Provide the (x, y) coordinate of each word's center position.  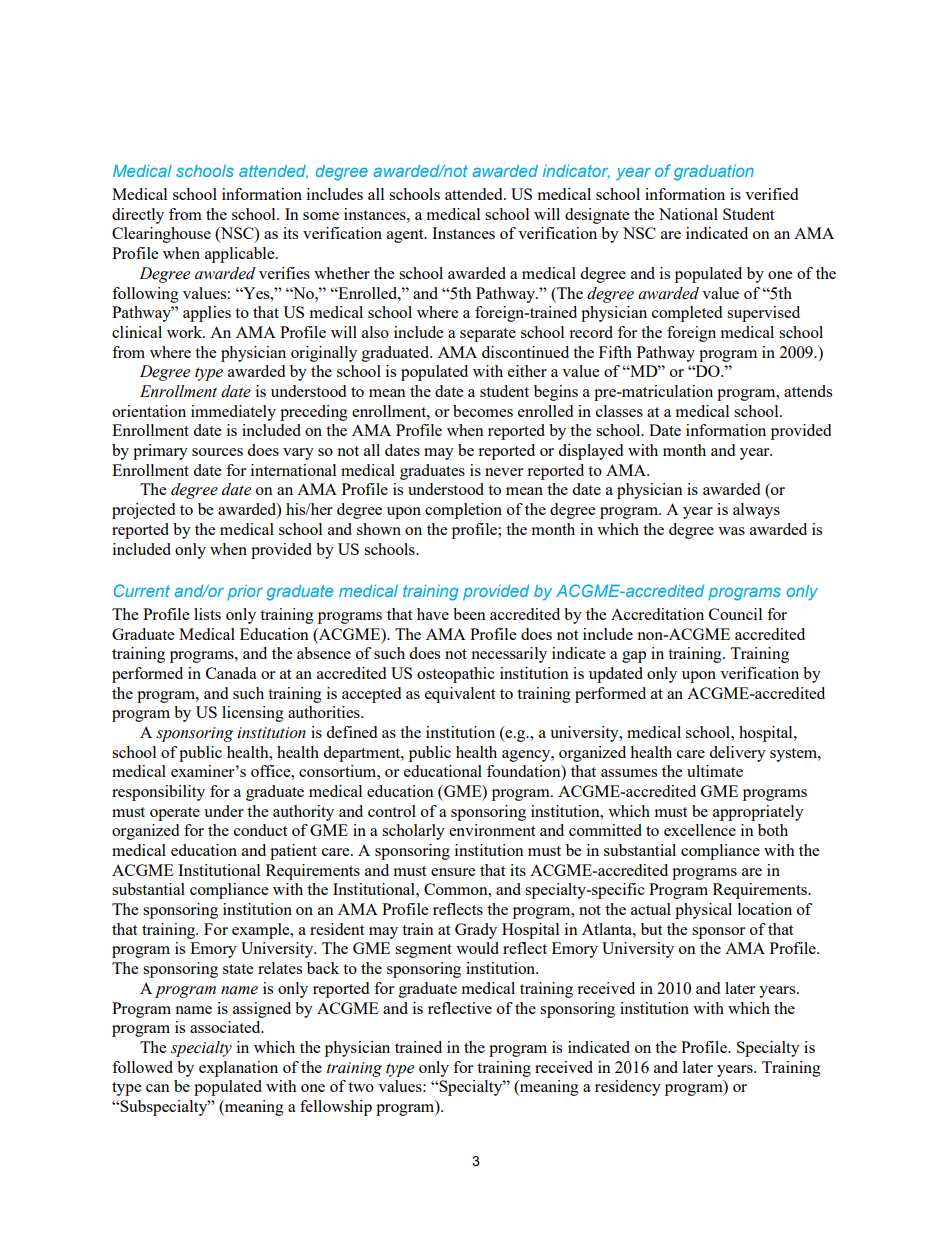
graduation (714, 173)
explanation (238, 1069)
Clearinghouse (161, 235)
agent (406, 236)
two (361, 1087)
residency (628, 1088)
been (469, 614)
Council (735, 614)
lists (207, 614)
